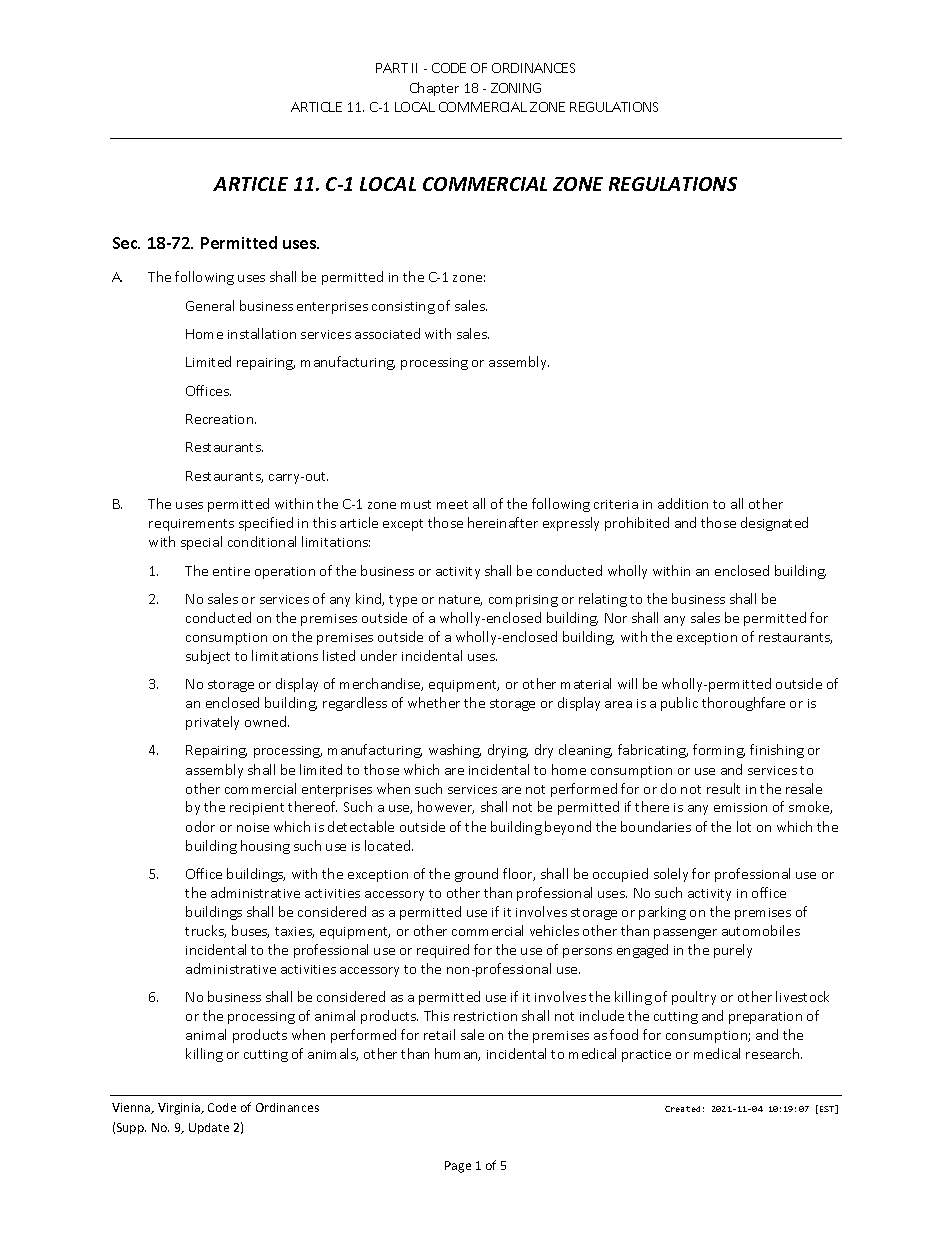  I want to click on Page, so click(458, 1167).
